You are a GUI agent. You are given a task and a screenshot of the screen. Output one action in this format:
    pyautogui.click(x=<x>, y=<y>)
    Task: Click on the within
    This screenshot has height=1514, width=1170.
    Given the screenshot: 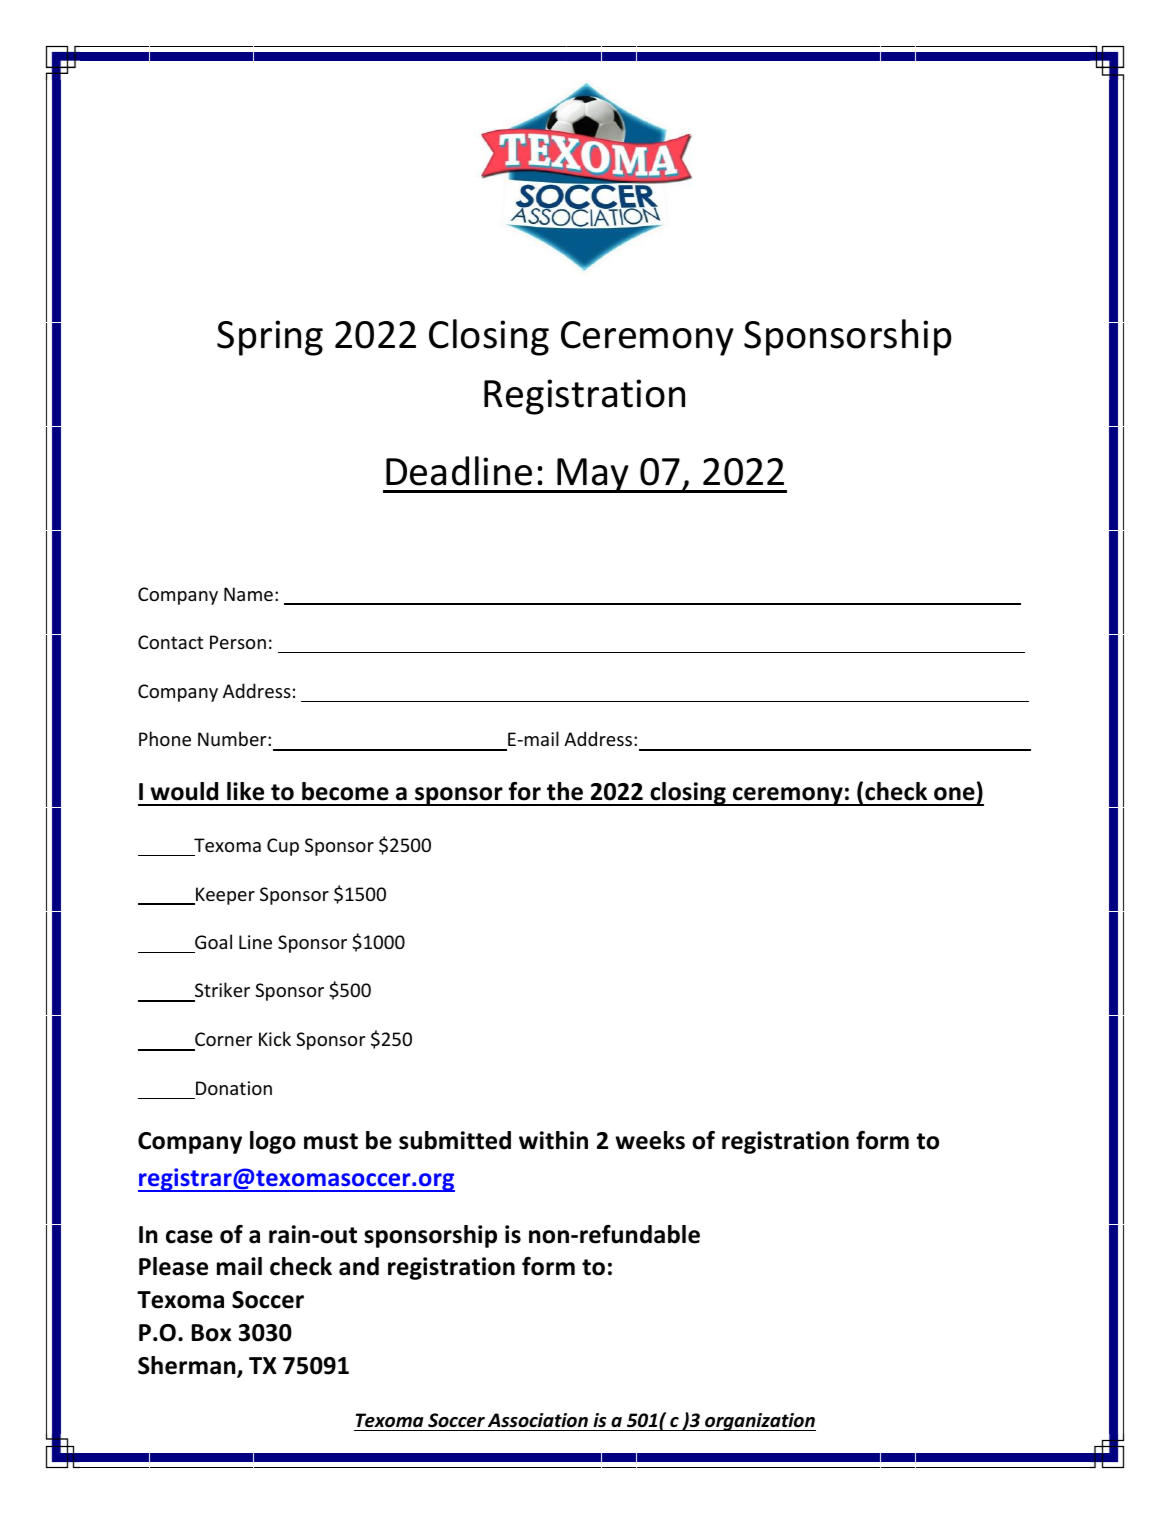 What is the action you would take?
    pyautogui.click(x=553, y=1140)
